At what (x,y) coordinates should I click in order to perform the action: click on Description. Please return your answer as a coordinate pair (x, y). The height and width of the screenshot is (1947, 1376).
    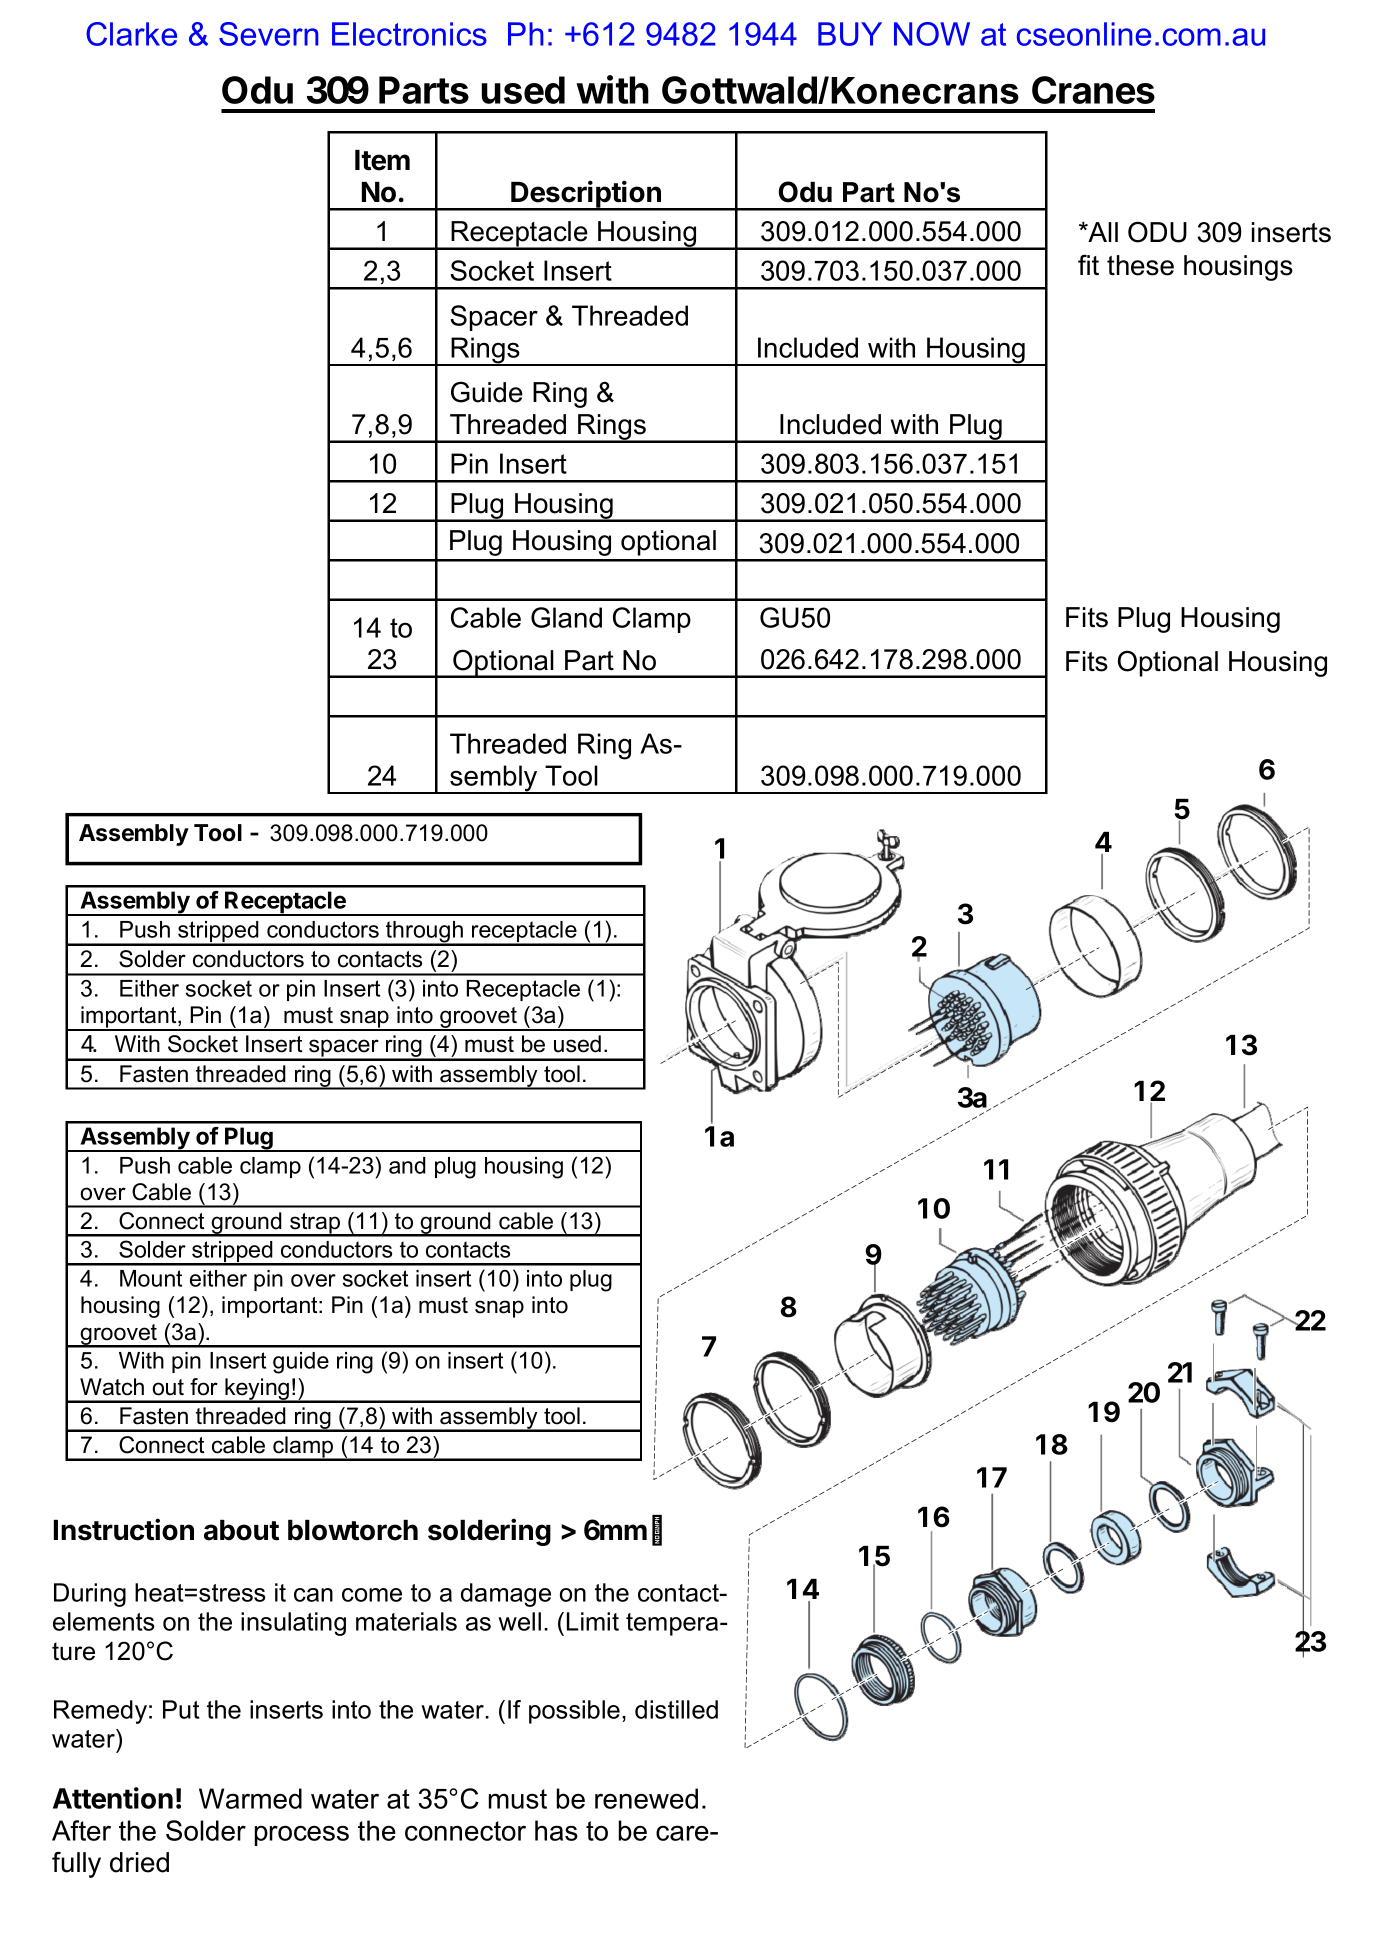
    Looking at the image, I should click on (586, 195).
